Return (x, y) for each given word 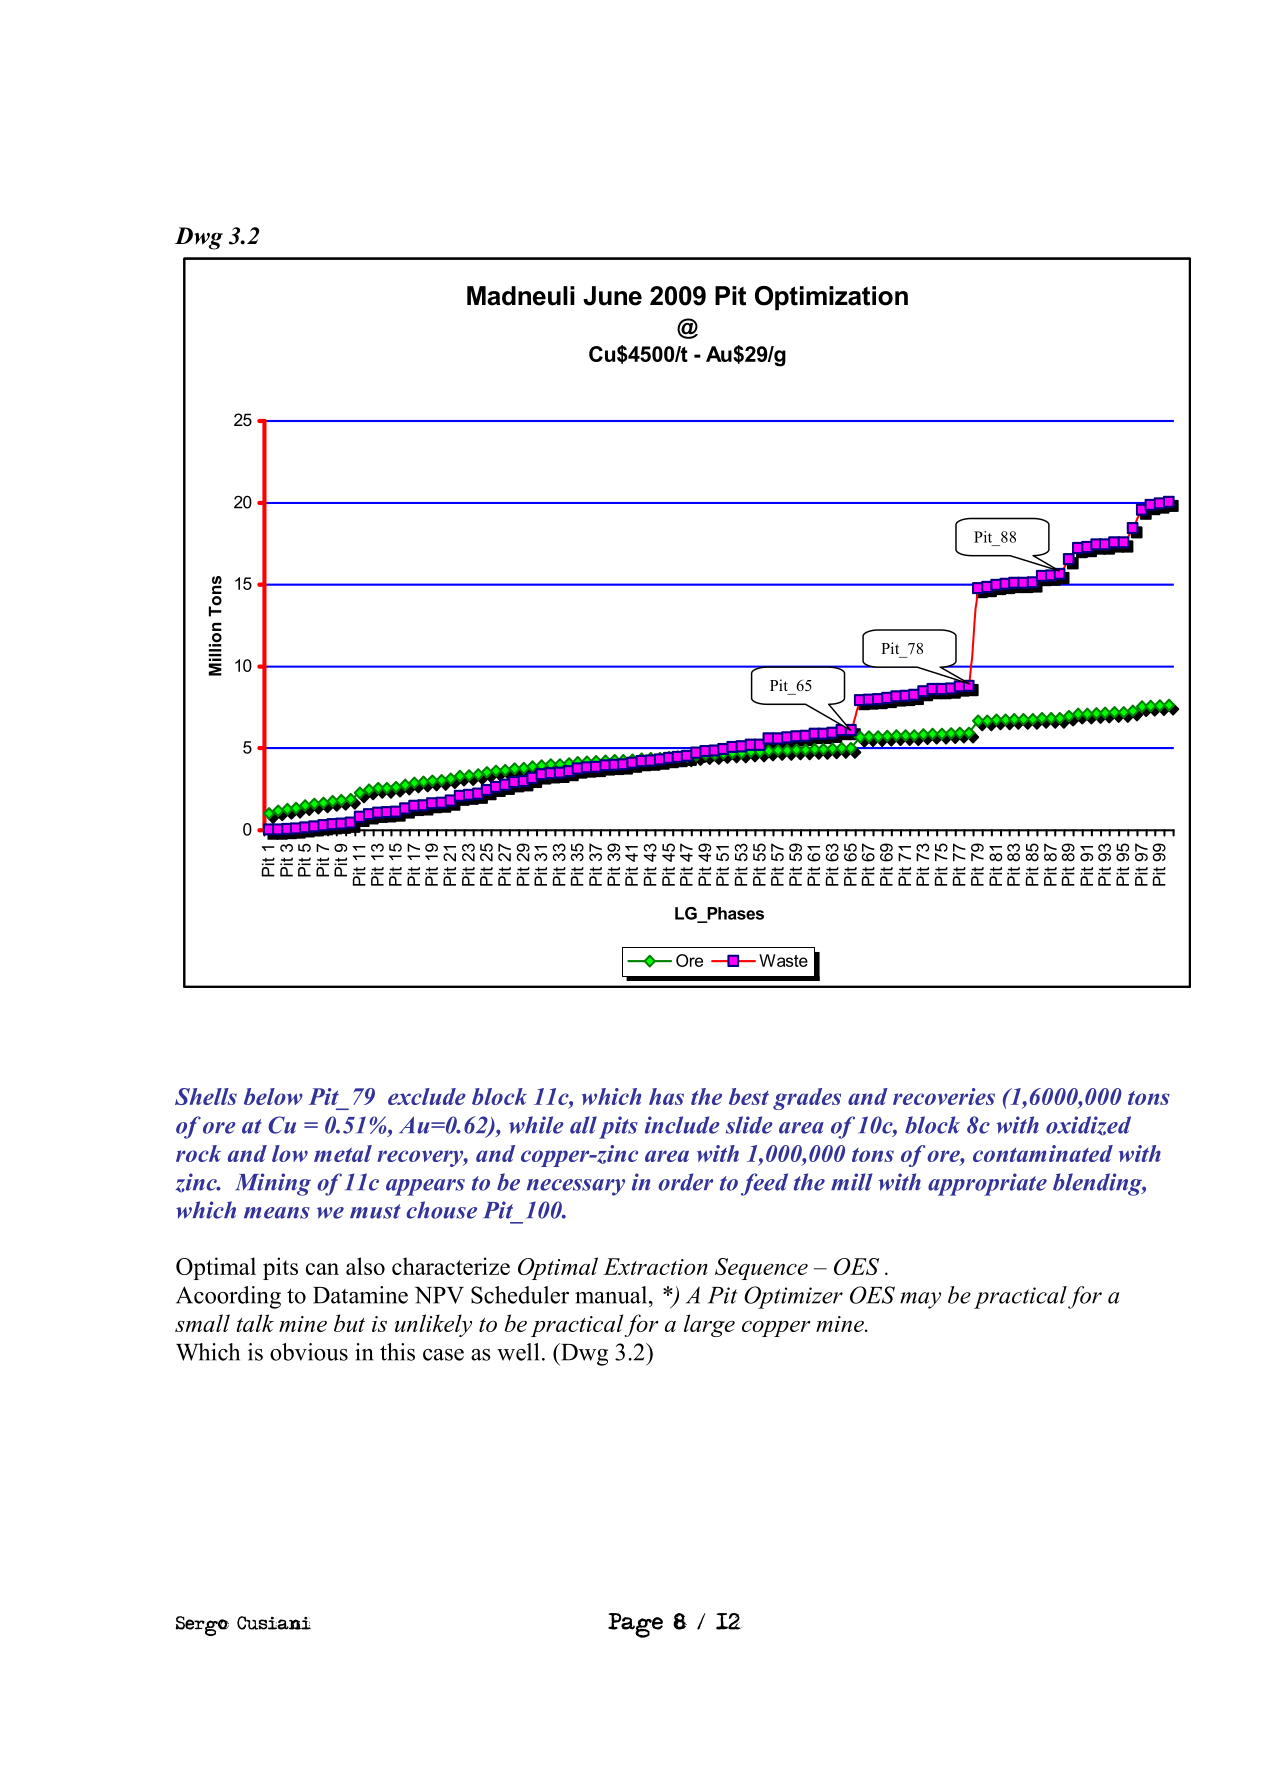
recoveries (944, 1096)
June (612, 296)
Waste (783, 960)
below (273, 1096)
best (749, 1096)
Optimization (831, 298)
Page (635, 1625)
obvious (309, 1352)
